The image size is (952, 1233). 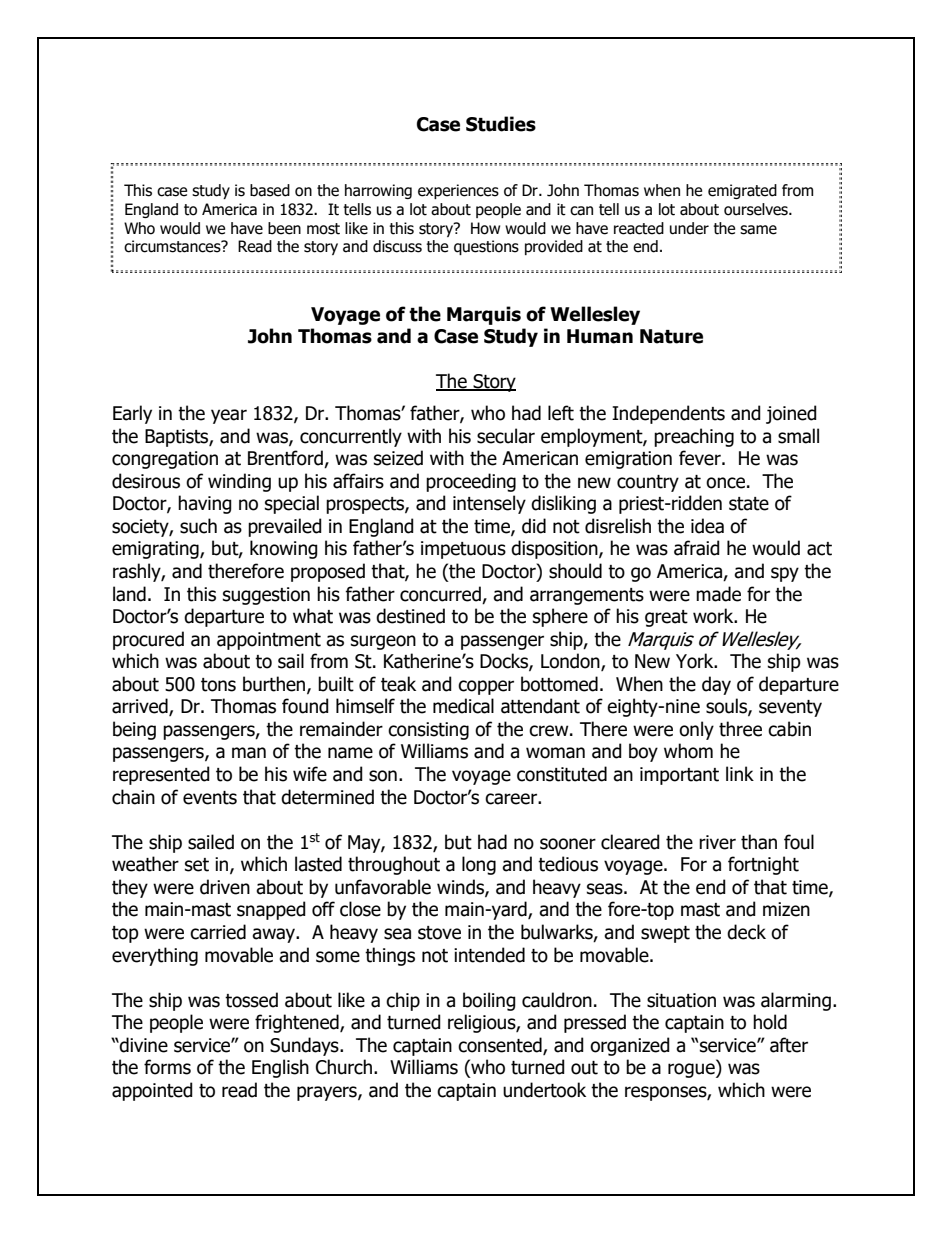 What do you see at coordinates (266, 596) in the document?
I see `suggestion` at bounding box center [266, 596].
